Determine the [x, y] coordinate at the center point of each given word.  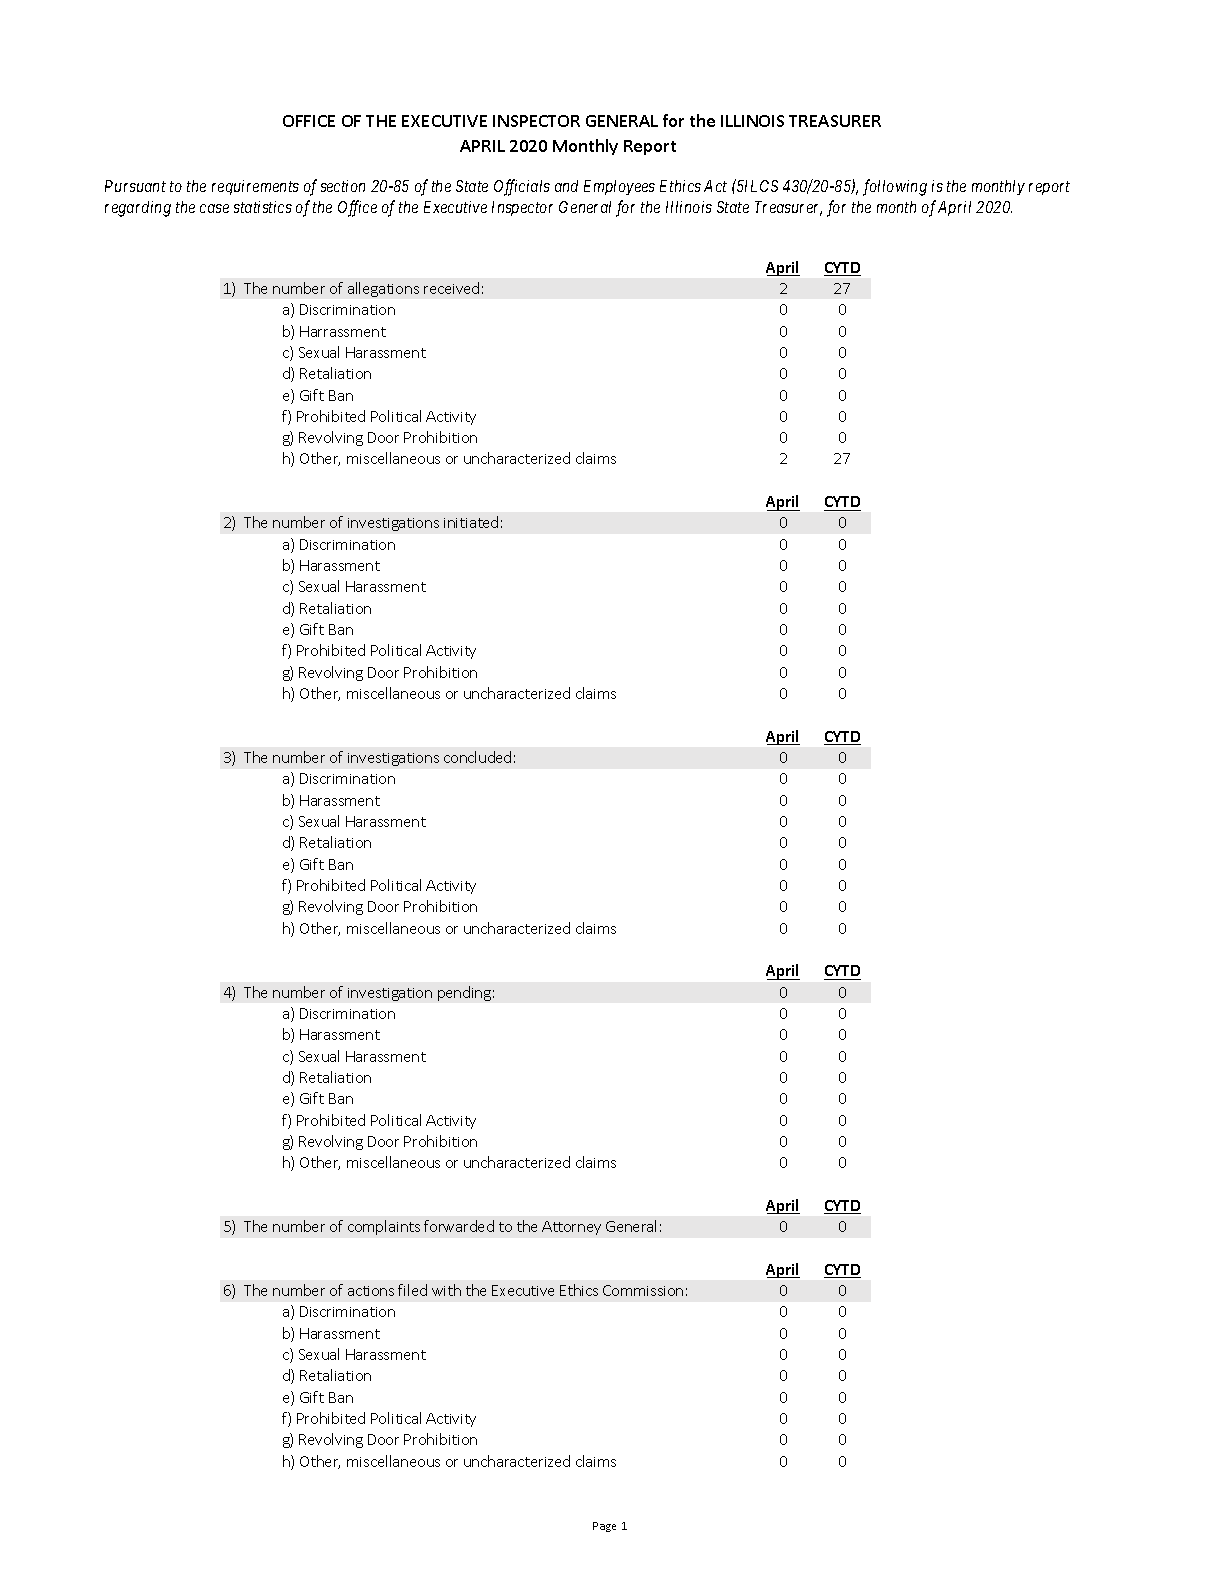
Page [604, 1527]
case [214, 208]
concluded [477, 757]
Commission [643, 1290]
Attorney [571, 1228]
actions [371, 1291]
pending [464, 993]
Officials [522, 187]
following [895, 187]
